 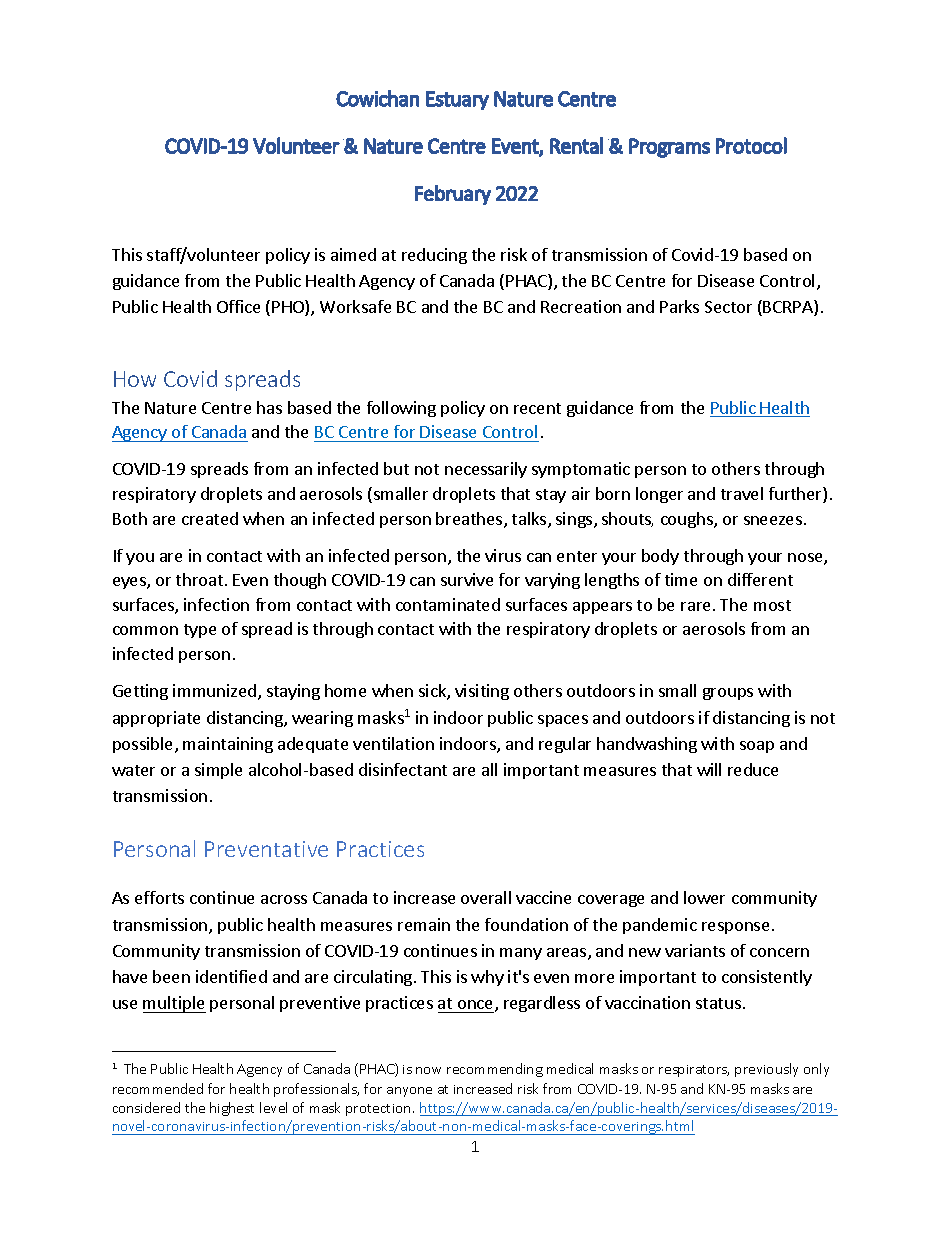 What do you see at coordinates (232, 1109) in the screenshot?
I see `highest` at bounding box center [232, 1109].
